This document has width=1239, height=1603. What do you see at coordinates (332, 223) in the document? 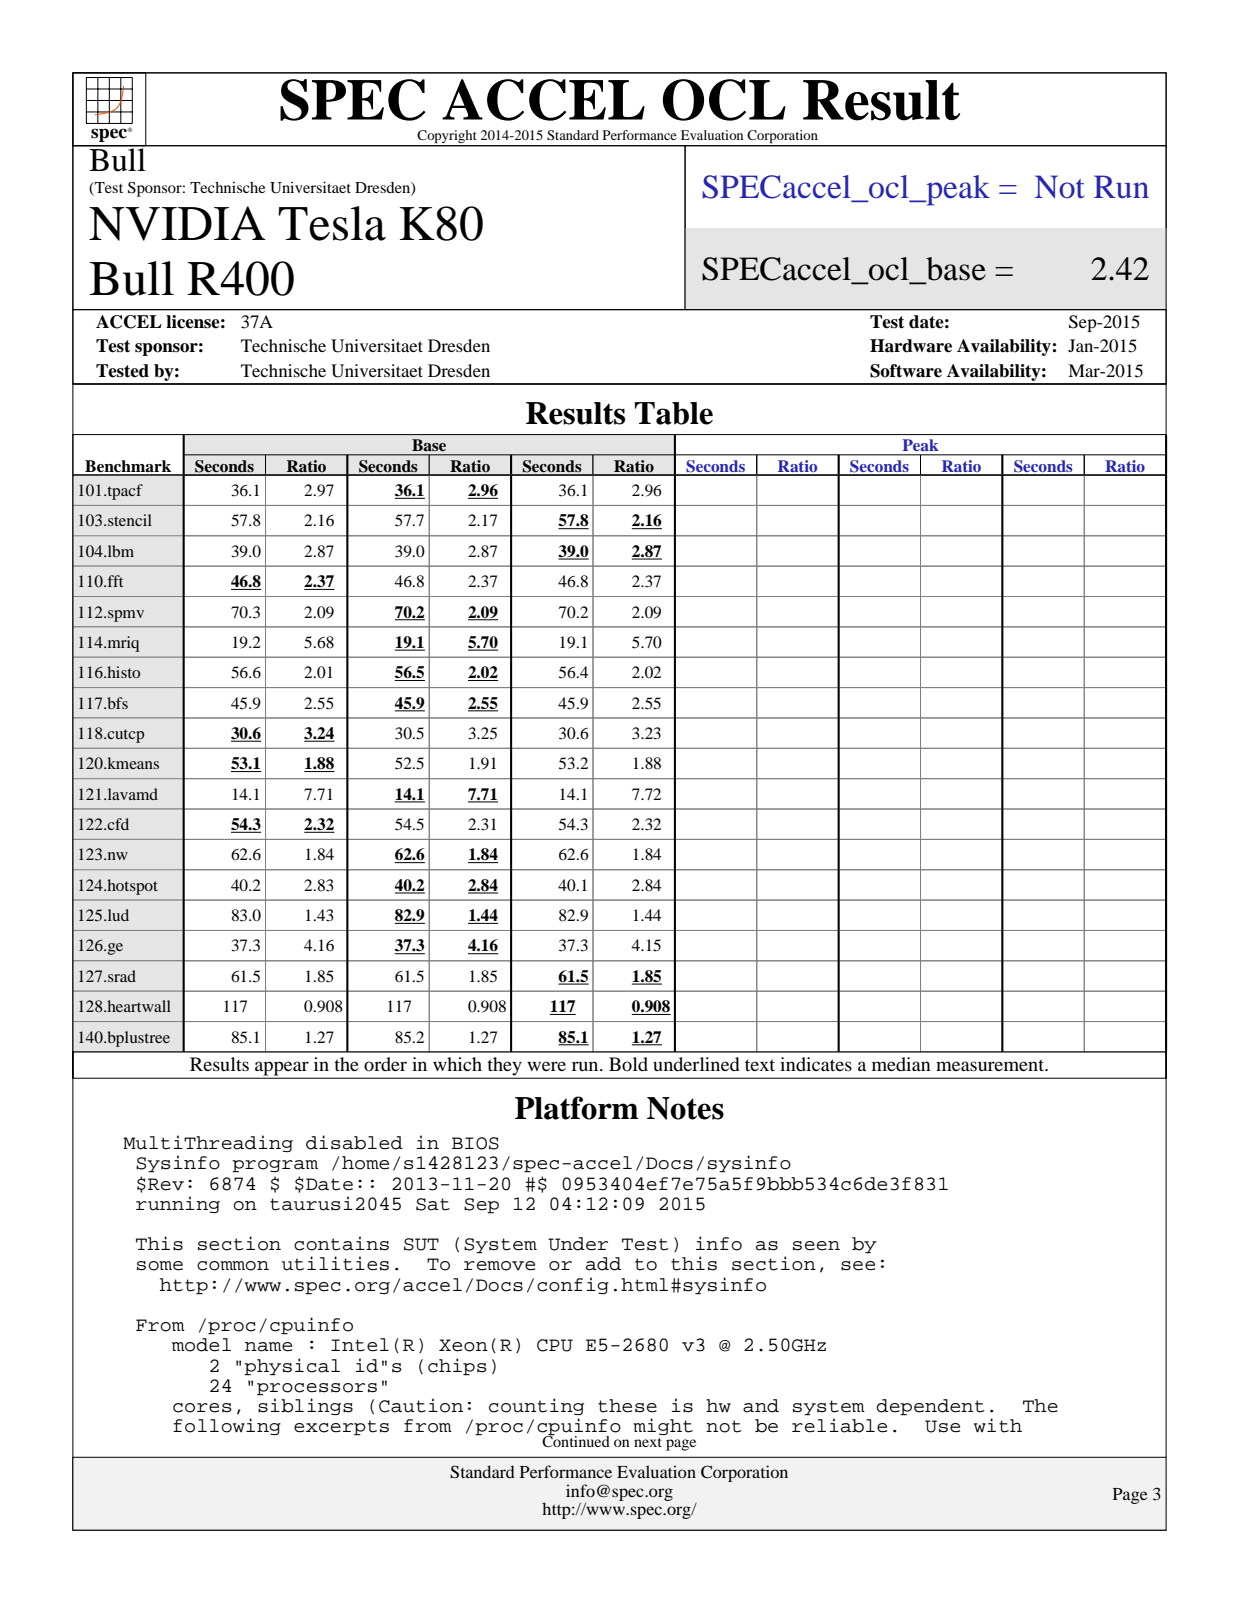
I see `Tesla` at bounding box center [332, 223].
